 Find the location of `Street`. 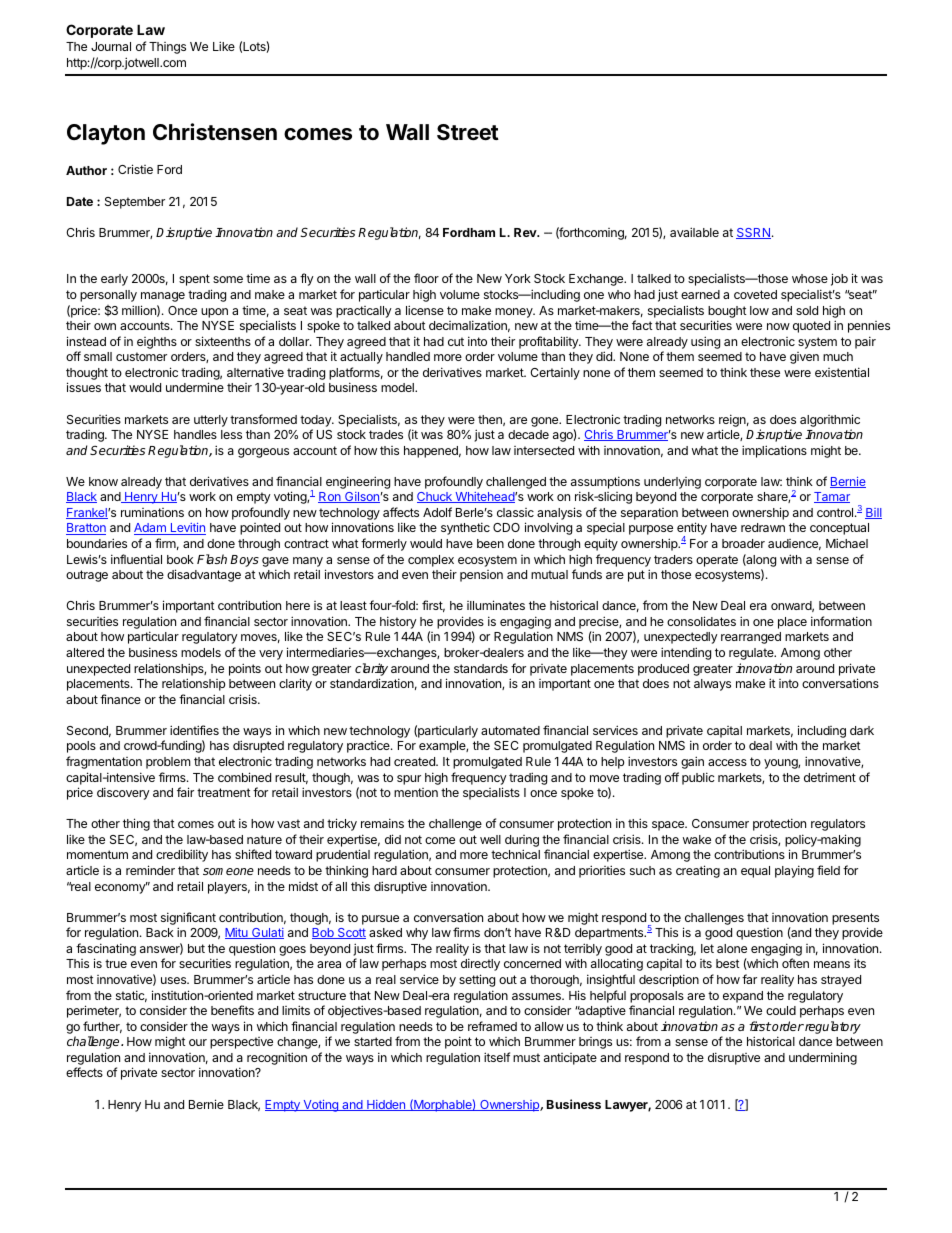

Street is located at coordinates (468, 132).
